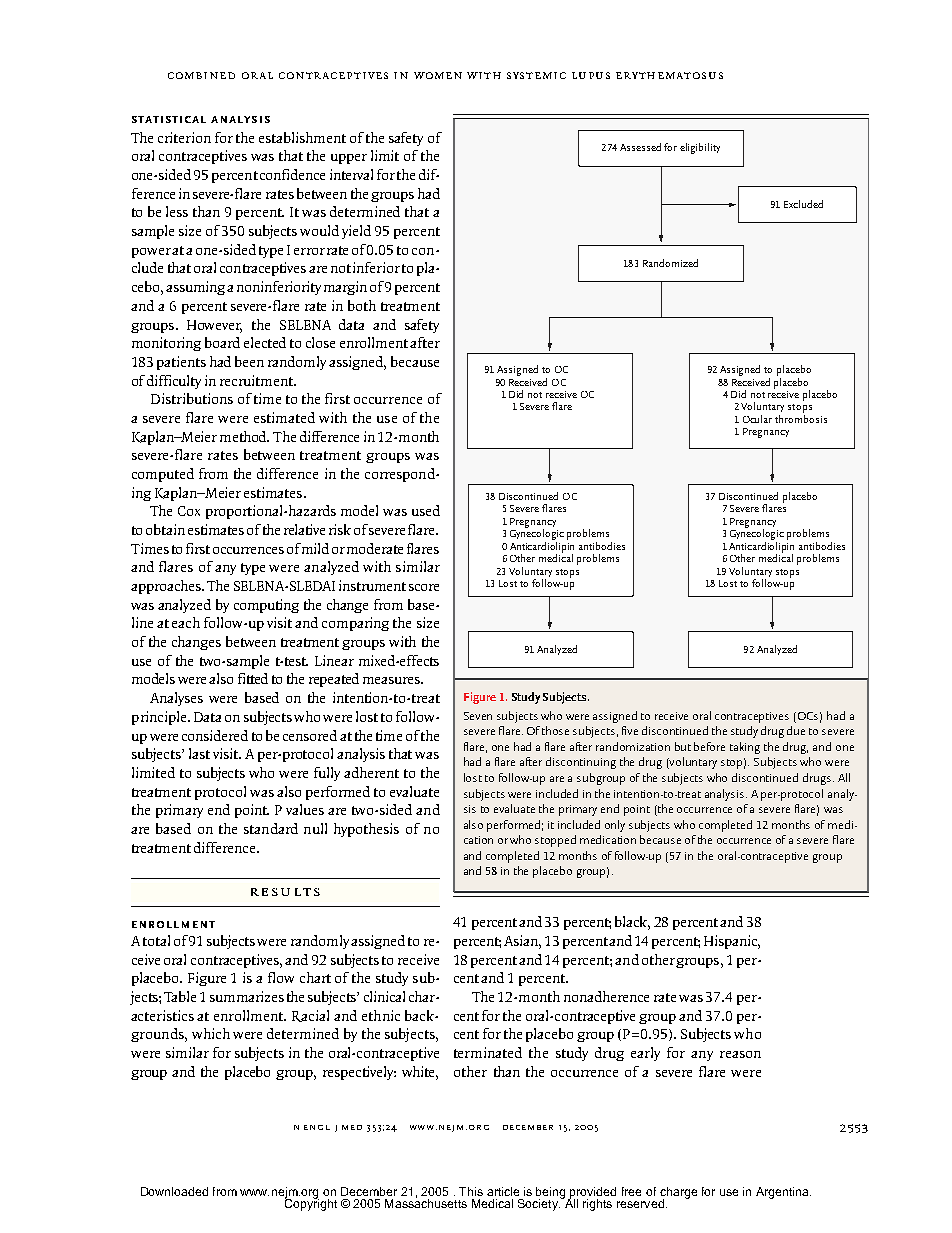 This image has height=1233, width=952. What do you see at coordinates (783, 1193) in the image?
I see `Argentina` at bounding box center [783, 1193].
